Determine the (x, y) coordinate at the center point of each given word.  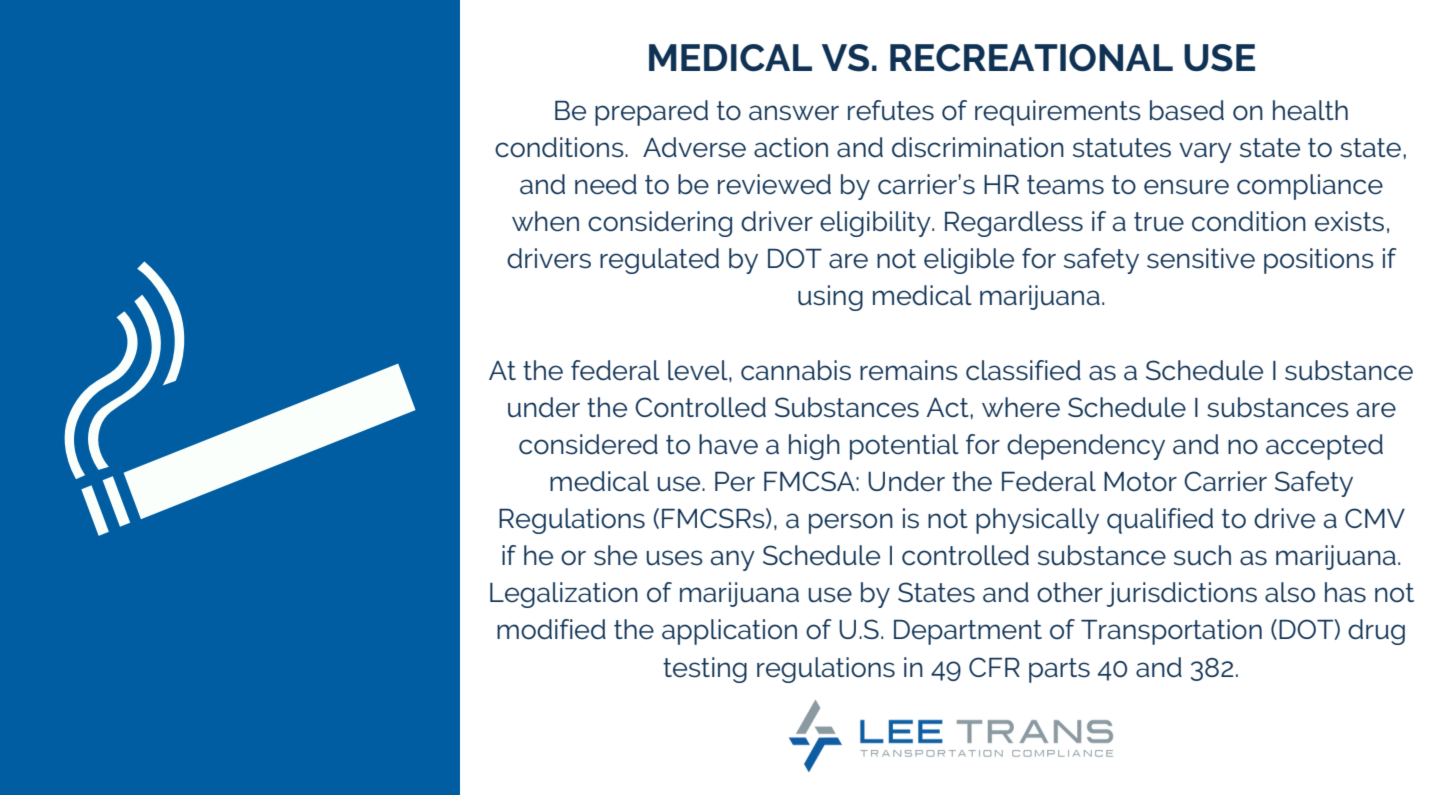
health (1310, 110)
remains (909, 370)
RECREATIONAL (1031, 58)
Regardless (1014, 224)
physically (1037, 521)
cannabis (796, 370)
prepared (651, 113)
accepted (1324, 447)
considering (660, 224)
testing (705, 670)
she (615, 555)
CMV (1375, 518)
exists (1349, 221)
